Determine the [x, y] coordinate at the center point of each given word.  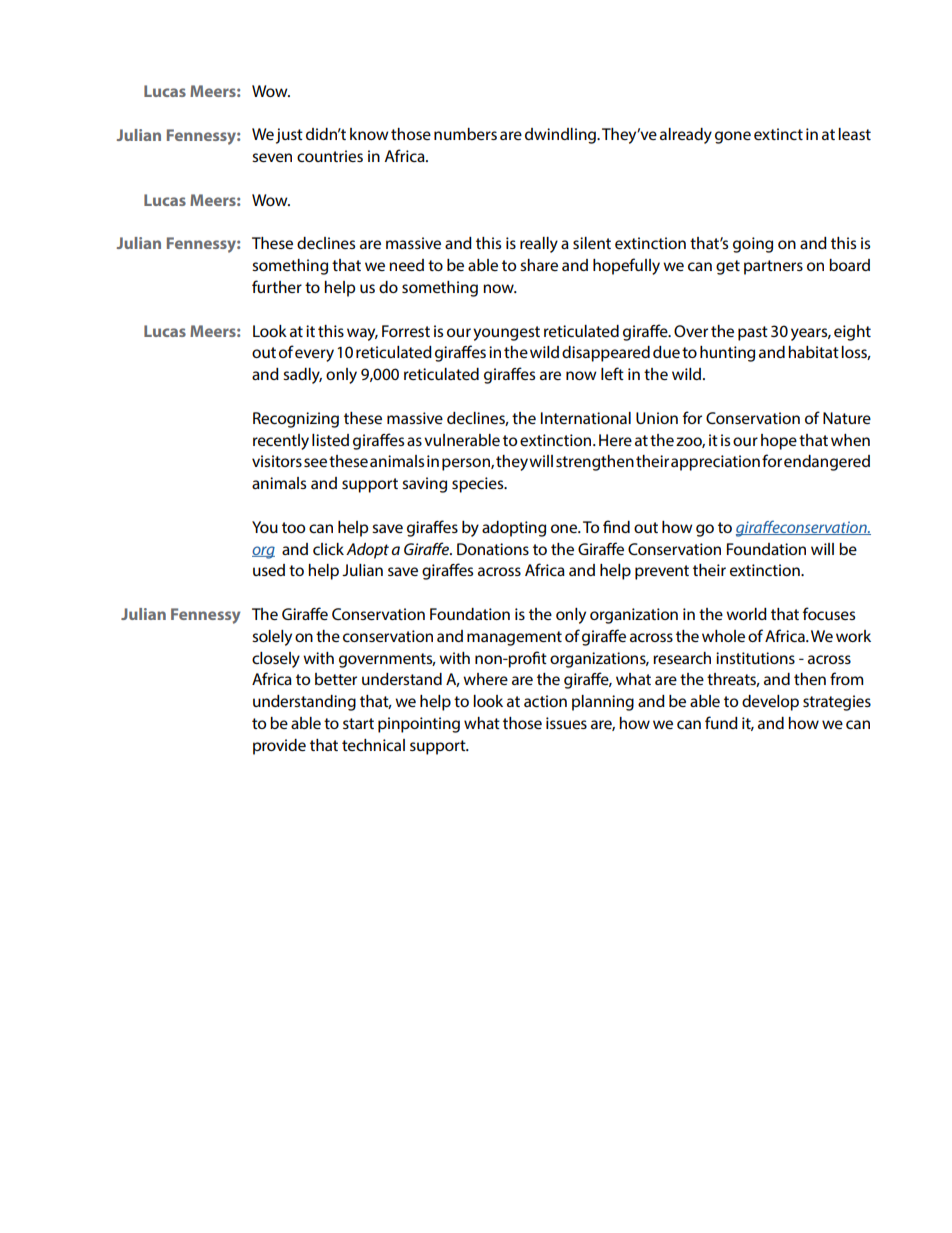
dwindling [561, 136]
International [586, 418]
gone [733, 137]
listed [330, 440]
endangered [827, 463]
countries [330, 156]
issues [566, 723]
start [358, 723]
